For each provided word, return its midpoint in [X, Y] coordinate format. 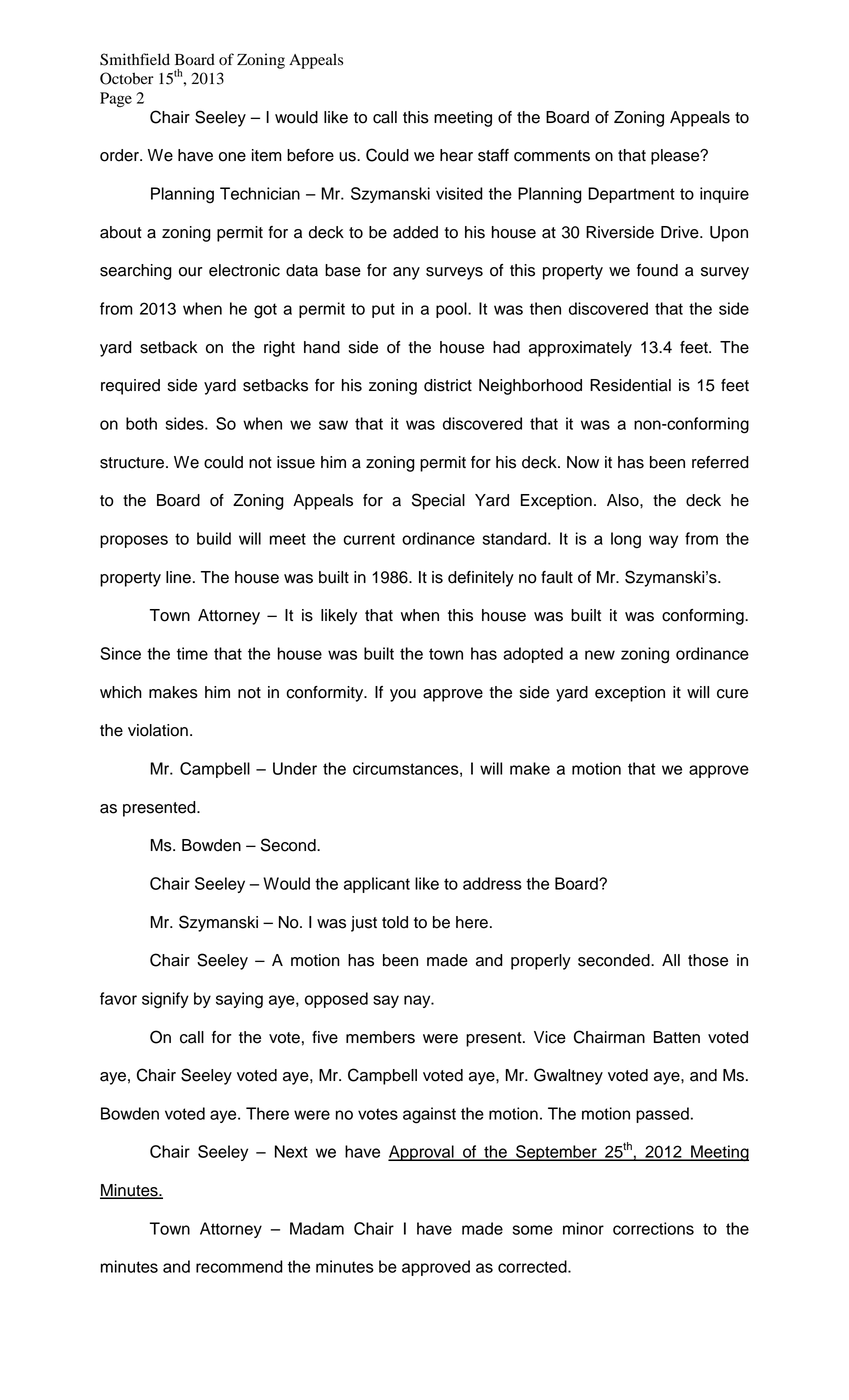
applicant [377, 885]
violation [158, 730]
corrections [653, 1228]
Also [624, 500]
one [232, 157]
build [214, 538]
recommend [239, 1266]
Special [438, 501]
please [676, 157]
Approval [422, 1153]
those [708, 960]
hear [456, 155]
